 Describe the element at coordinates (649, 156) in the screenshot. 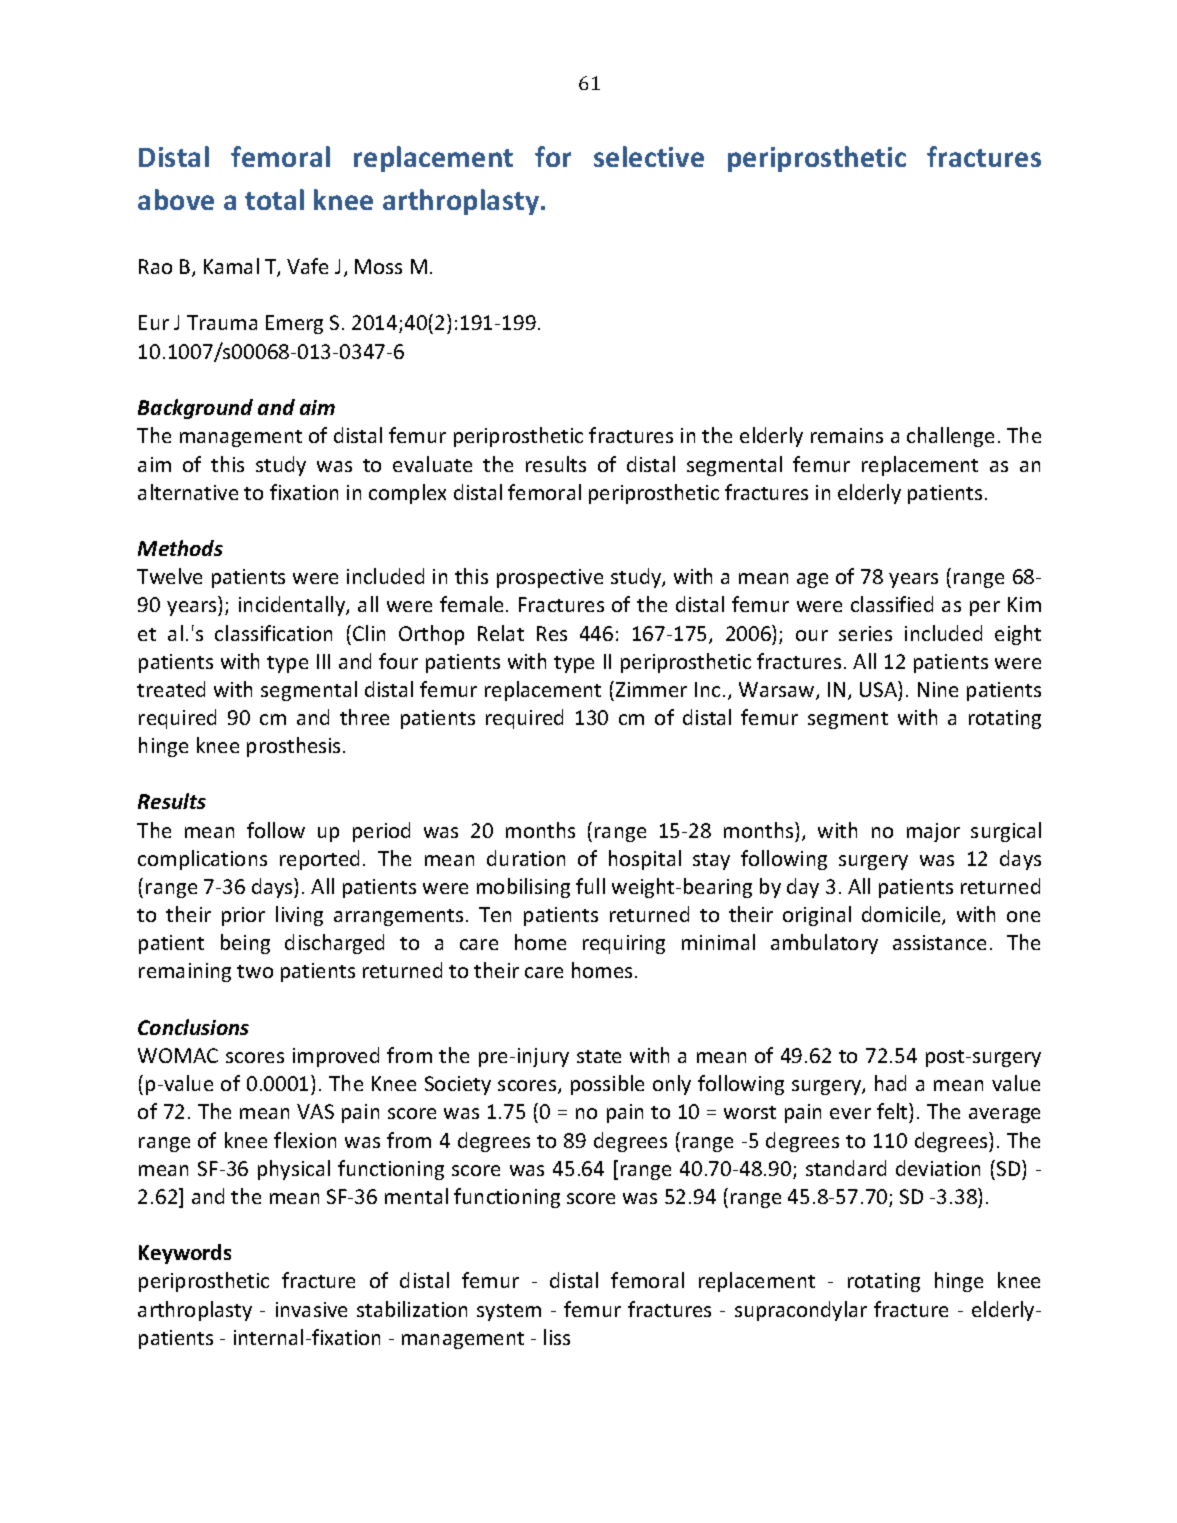

I see `selective` at that location.
